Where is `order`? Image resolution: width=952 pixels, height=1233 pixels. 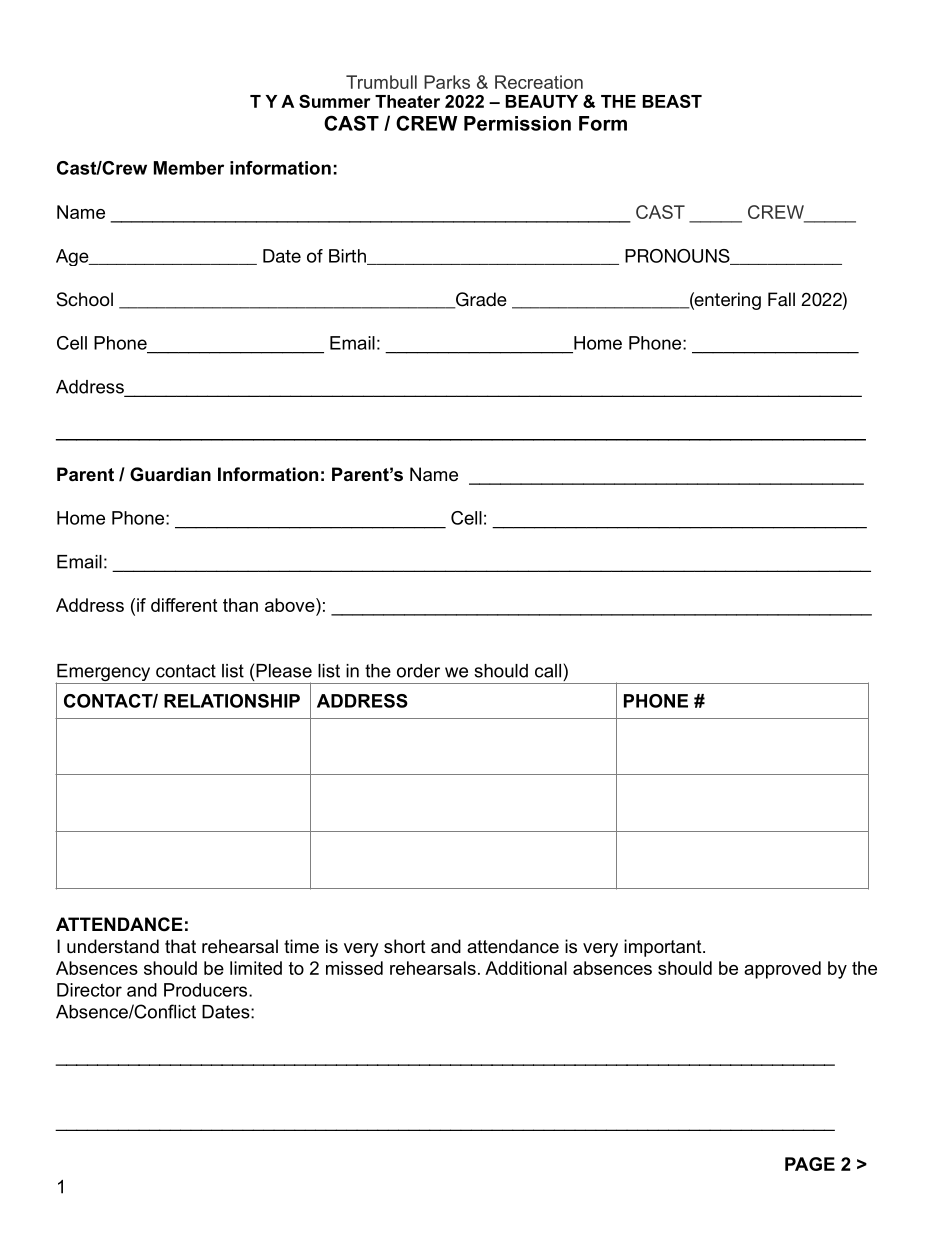
order is located at coordinates (418, 671).
